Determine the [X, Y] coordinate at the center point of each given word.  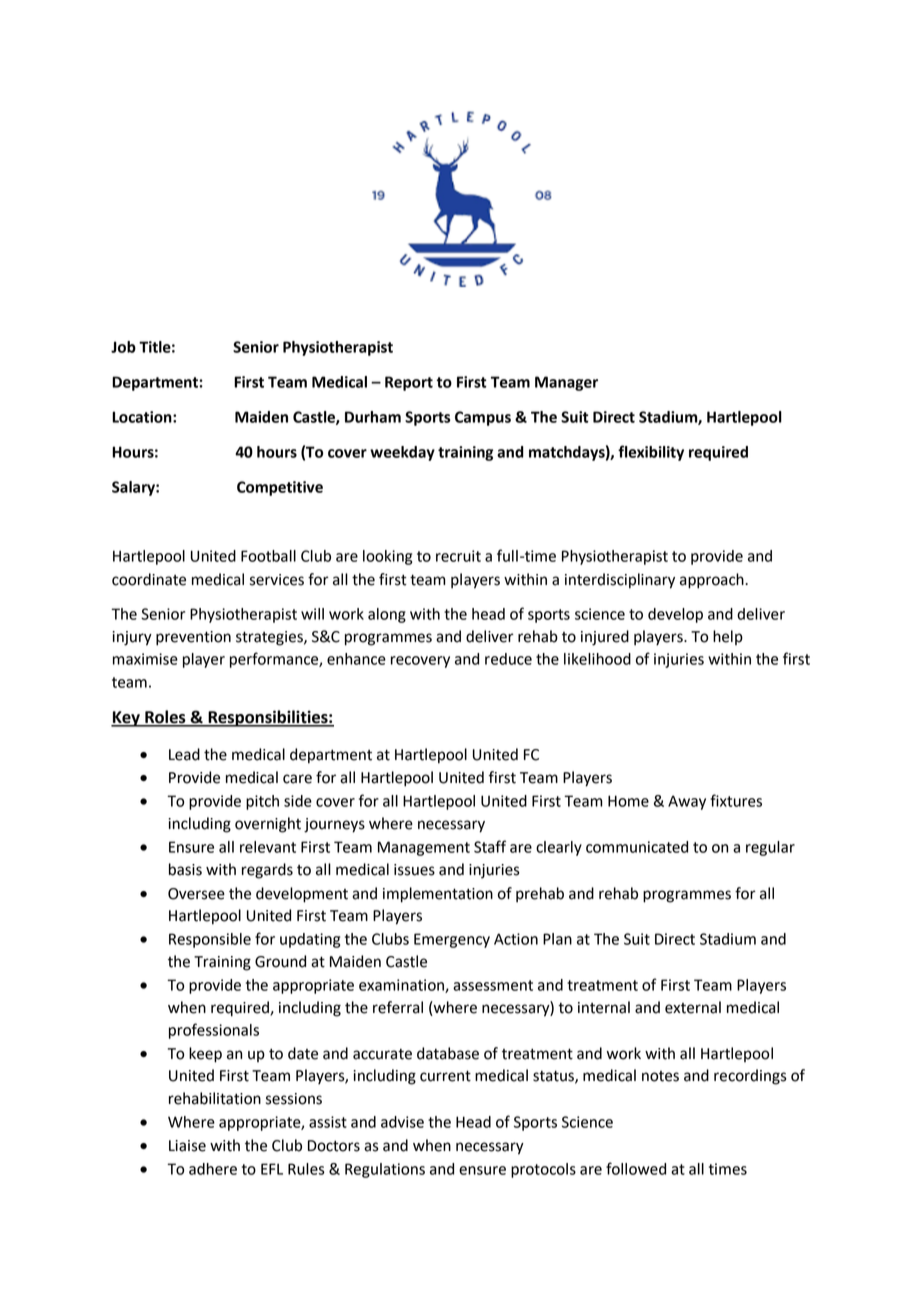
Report [409, 383]
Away [687, 802]
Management [424, 848]
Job [123, 347]
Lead [184, 754]
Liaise [187, 1146]
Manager [566, 383]
